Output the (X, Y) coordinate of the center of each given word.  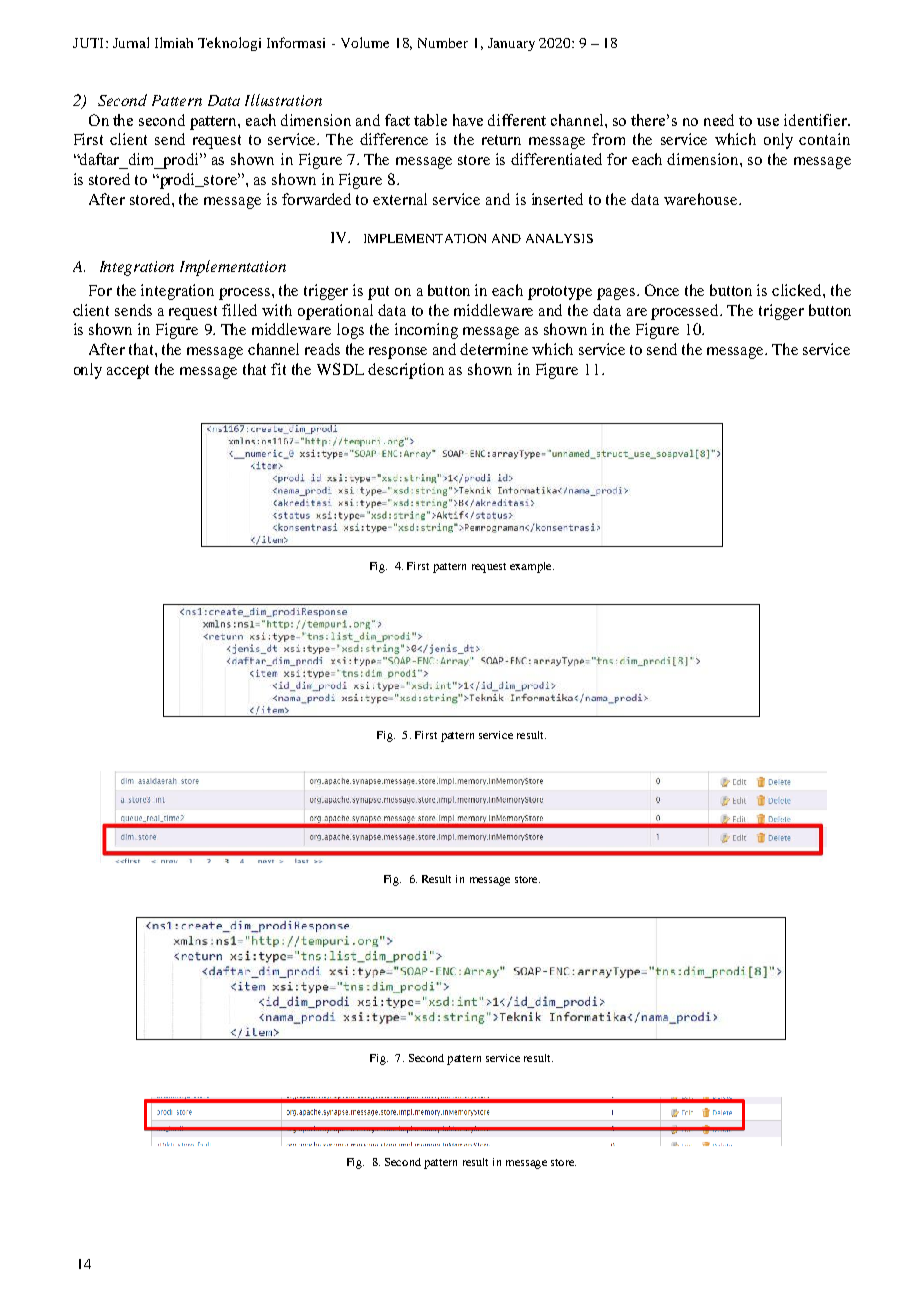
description (406, 371)
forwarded (316, 199)
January (511, 44)
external (400, 199)
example (532, 567)
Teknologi (229, 44)
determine (494, 349)
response (398, 353)
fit (278, 369)
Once (662, 290)
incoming (426, 331)
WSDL (340, 369)
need (719, 120)
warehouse (700, 199)
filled (239, 310)
